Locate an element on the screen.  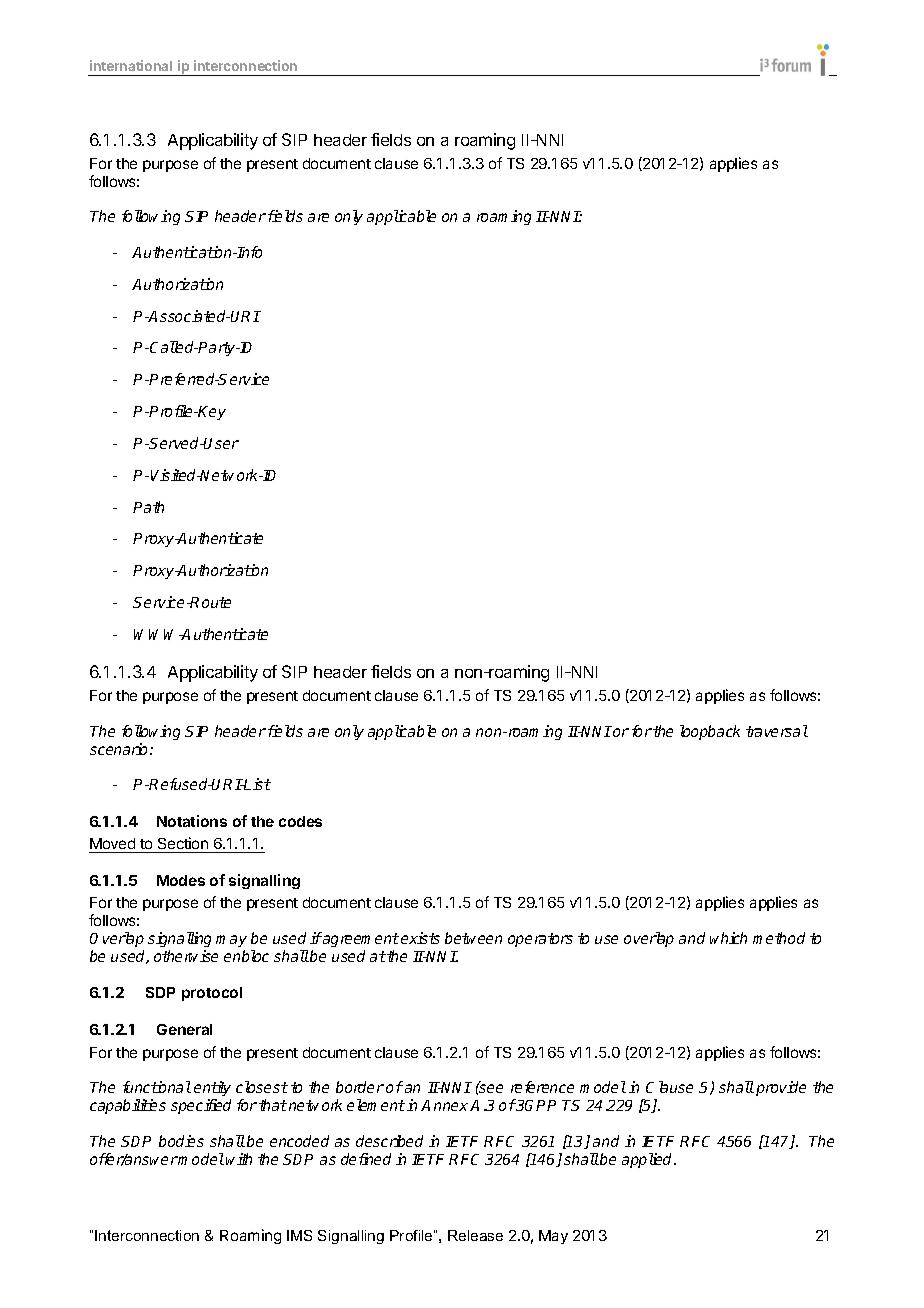
codes is located at coordinates (300, 821).
